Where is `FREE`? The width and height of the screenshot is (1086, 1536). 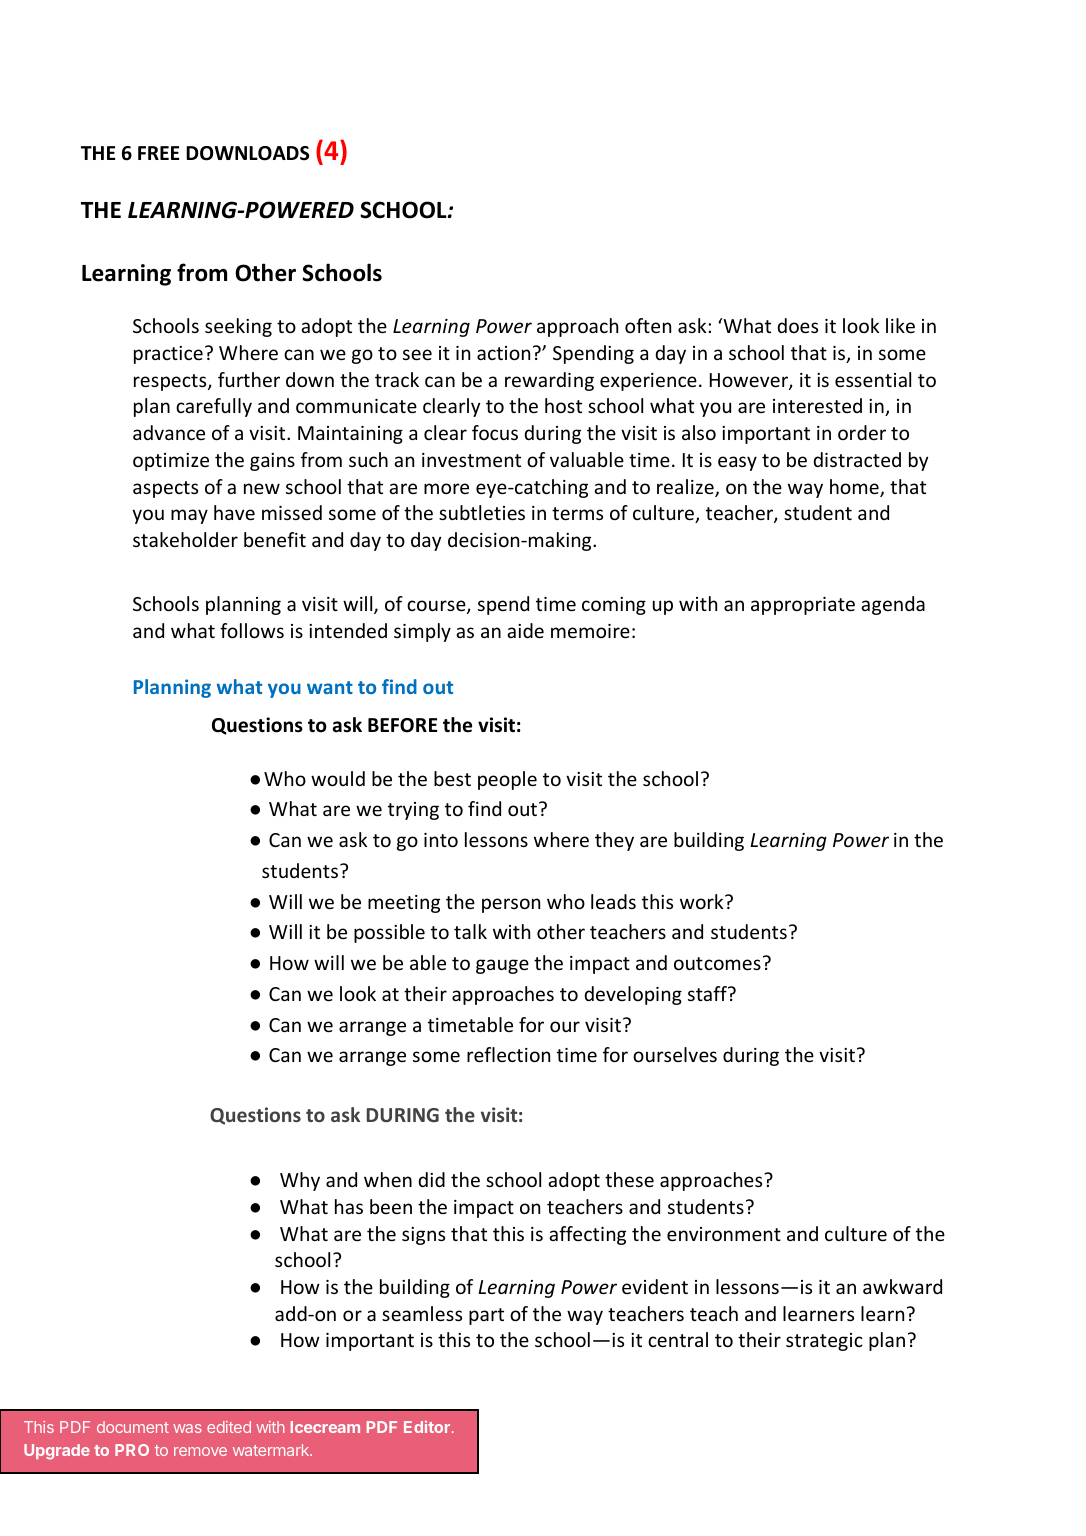
FREE is located at coordinates (158, 153).
